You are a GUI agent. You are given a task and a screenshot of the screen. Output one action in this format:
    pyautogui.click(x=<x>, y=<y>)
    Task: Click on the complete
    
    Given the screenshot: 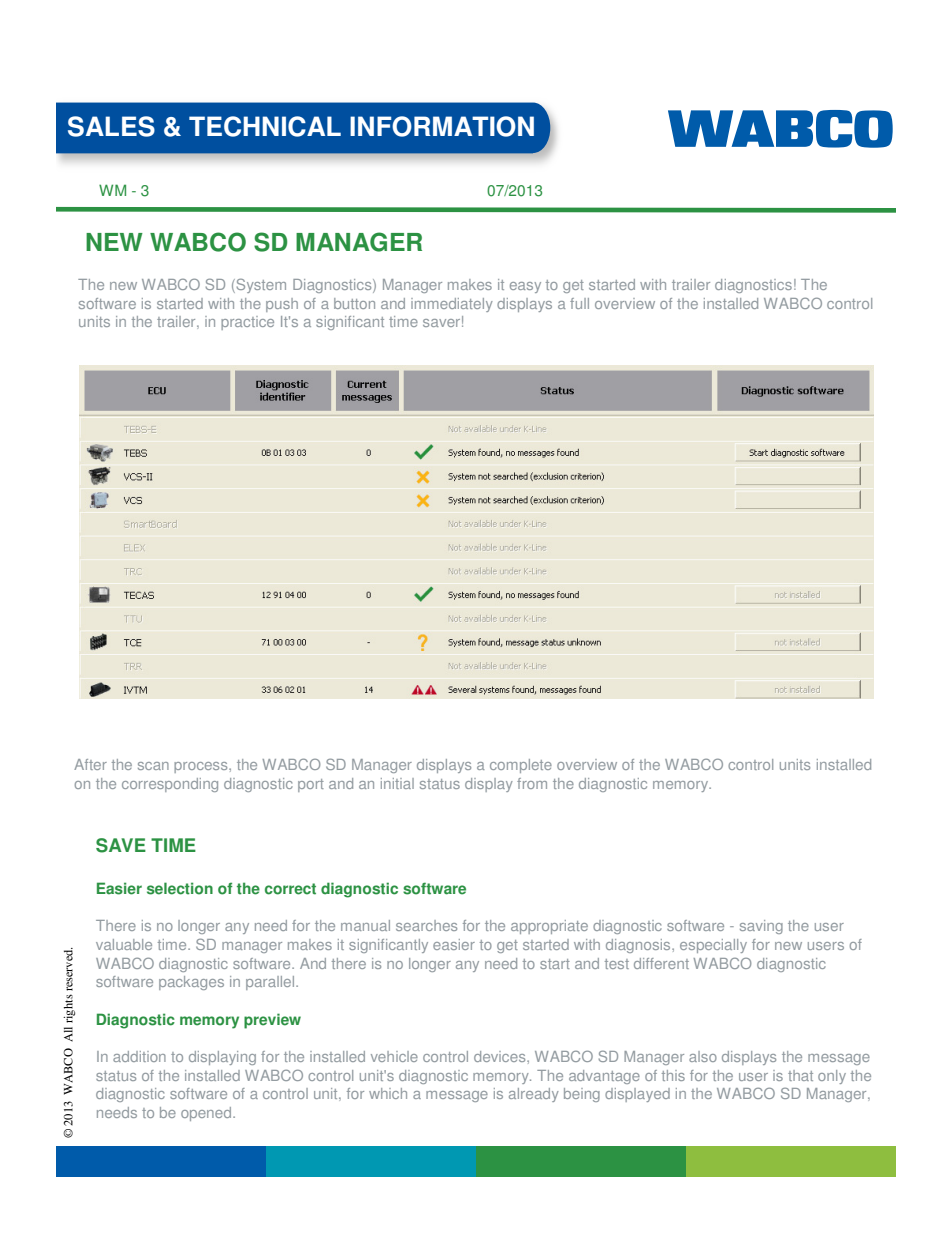 What is the action you would take?
    pyautogui.click(x=521, y=766)
